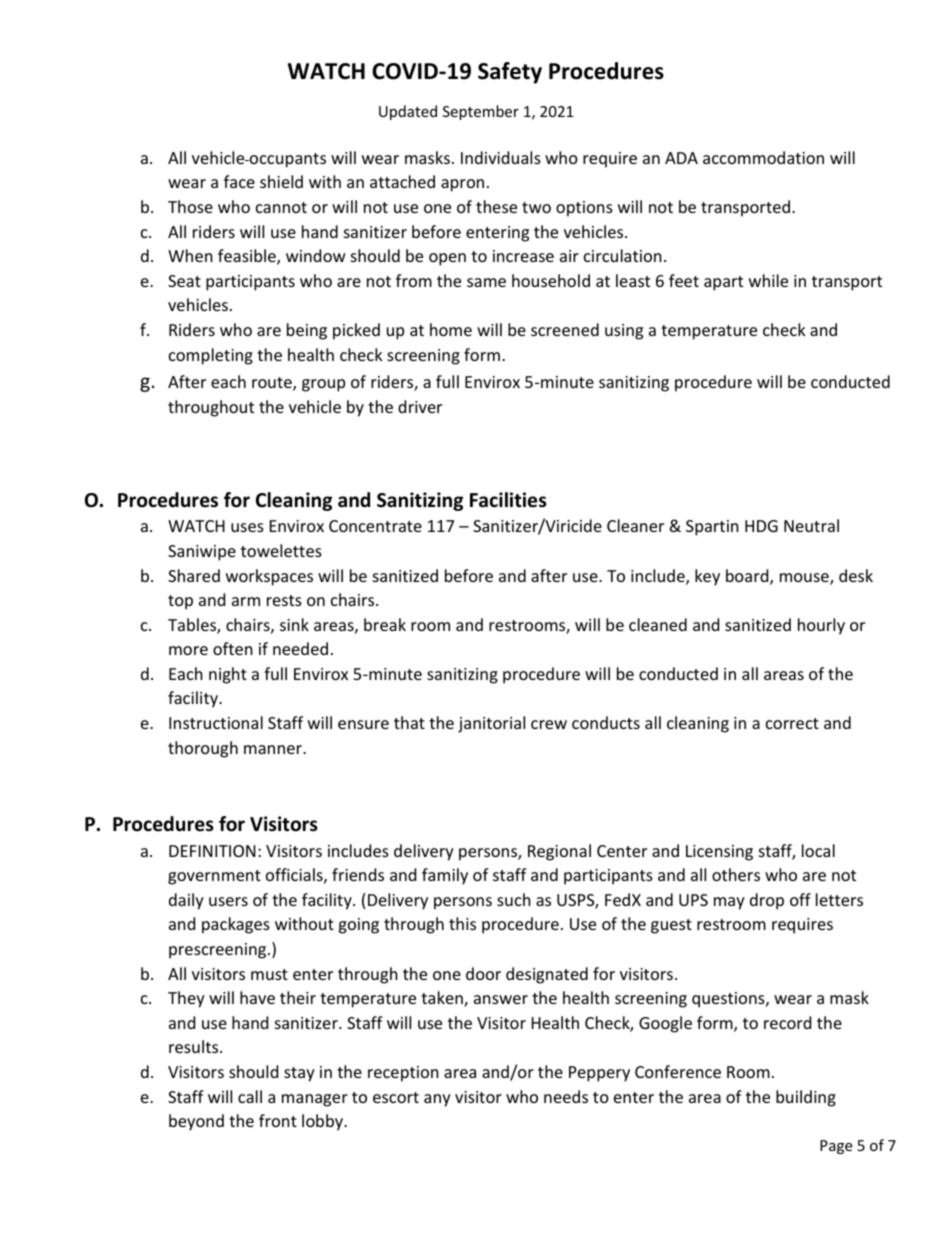 This document has height=1233, width=952. Describe the element at coordinates (385, 624) in the document. I see `break` at that location.
